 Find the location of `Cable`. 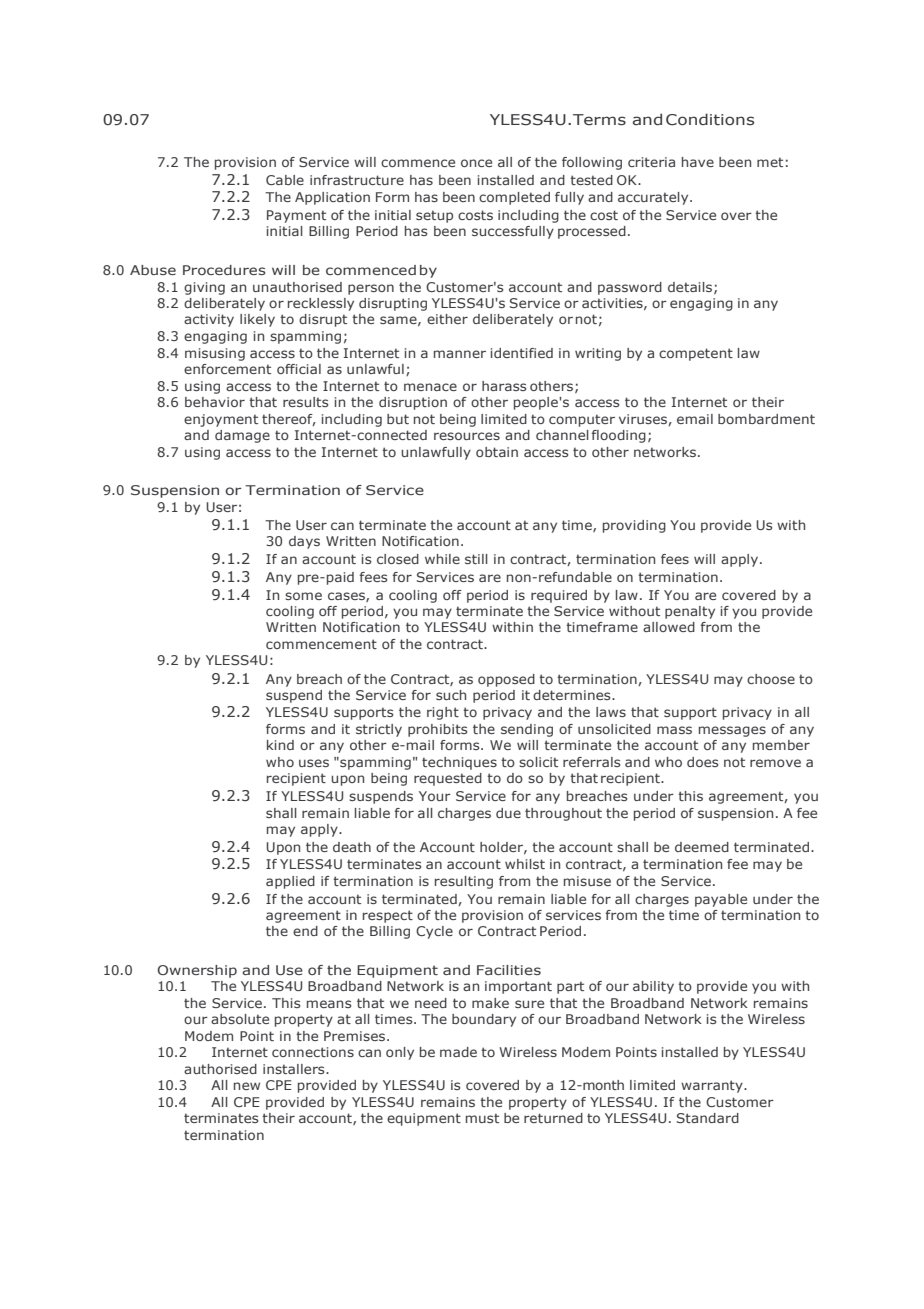

Cable is located at coordinates (285, 180).
